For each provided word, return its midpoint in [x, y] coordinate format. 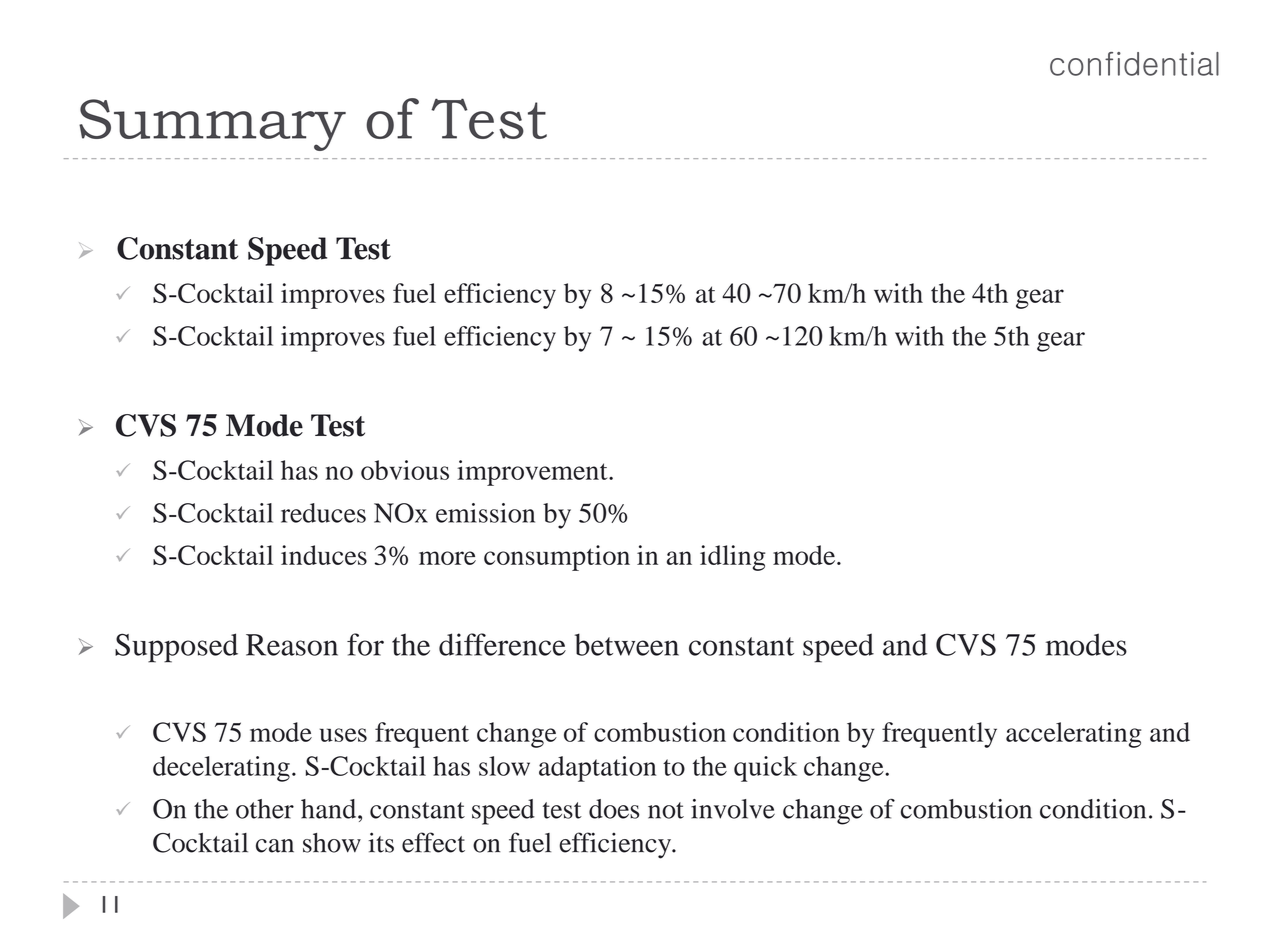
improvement [533, 473]
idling [732, 558]
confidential [1134, 64]
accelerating [1073, 735]
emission [485, 513]
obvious [405, 470]
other [265, 809]
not [666, 810]
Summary [212, 125]
